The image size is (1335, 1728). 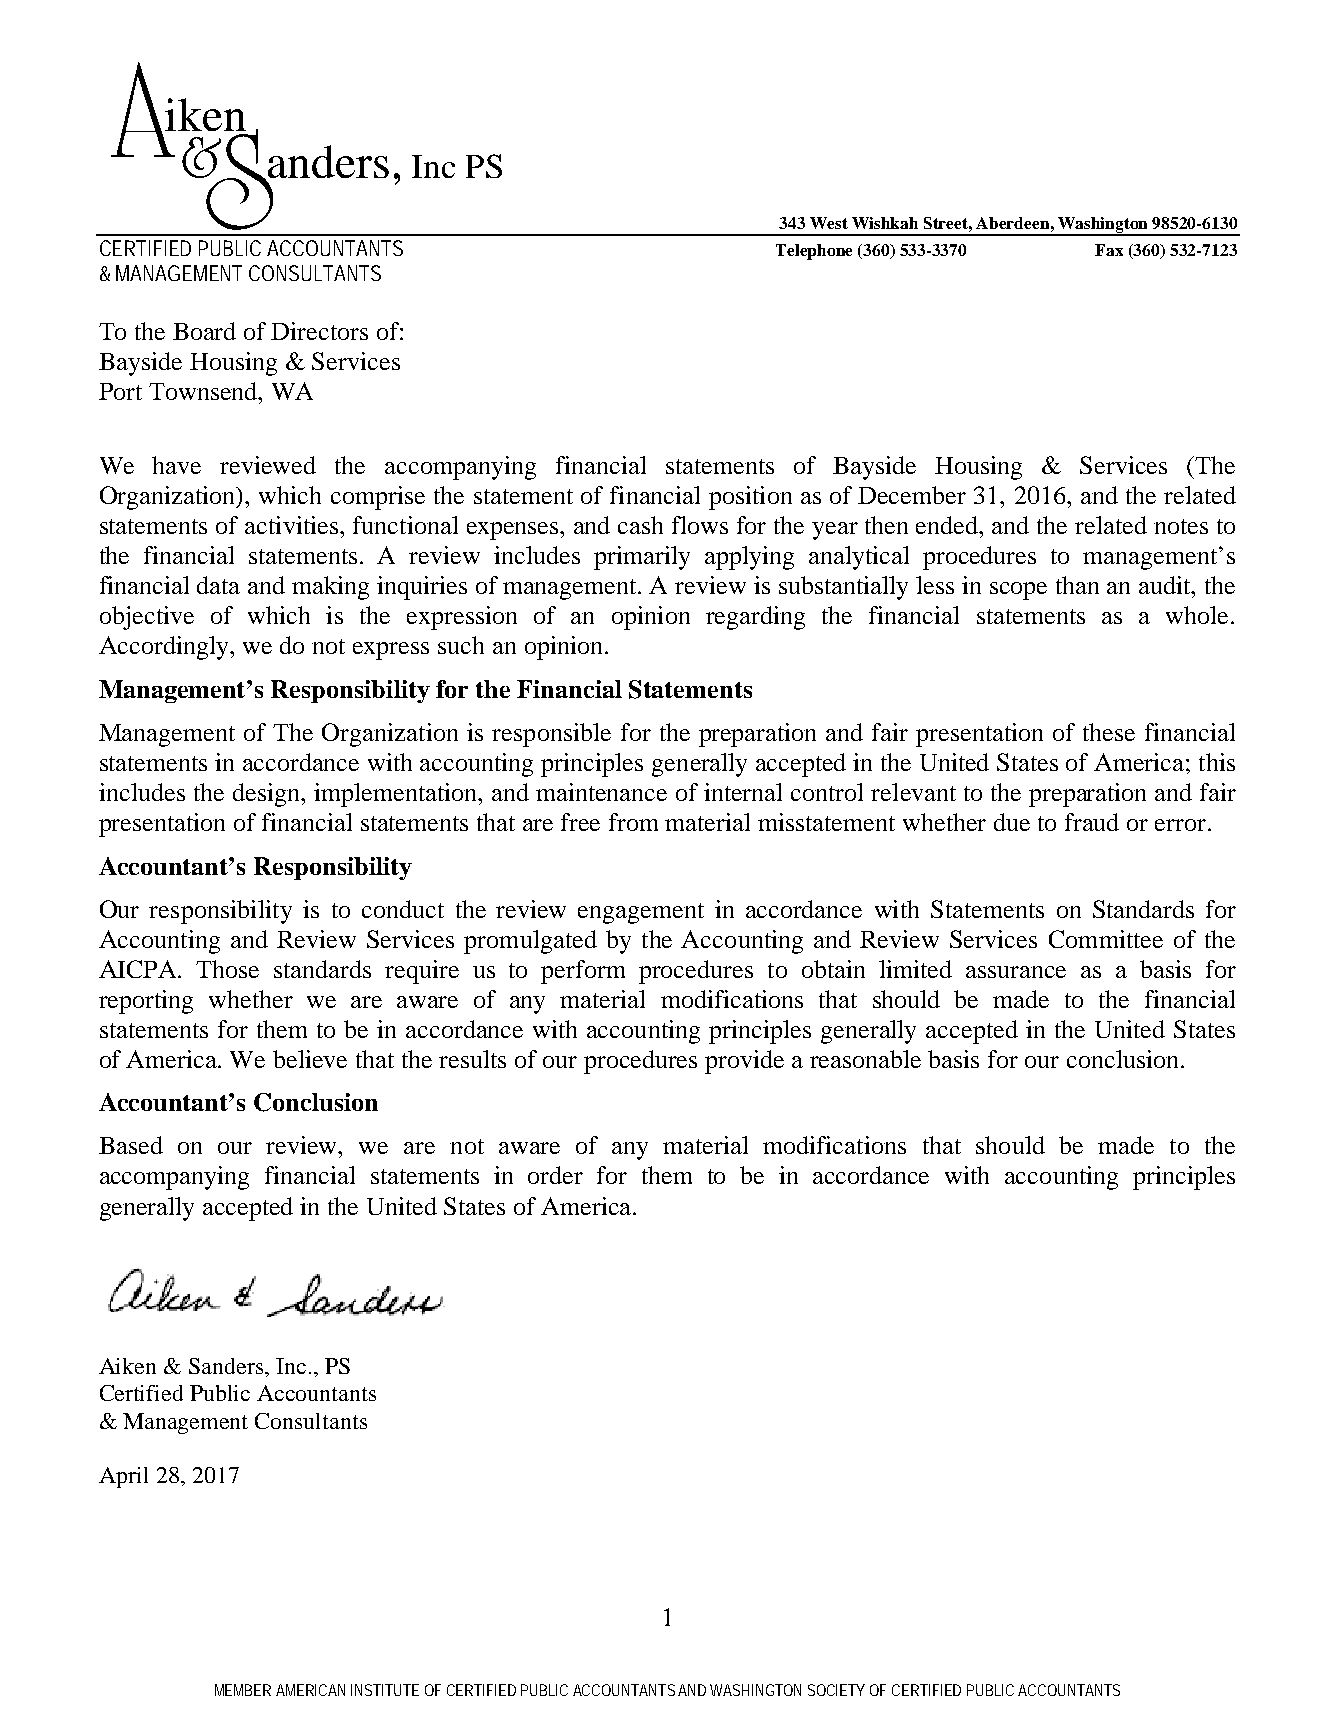 What do you see at coordinates (268, 795) in the screenshot?
I see `design` at bounding box center [268, 795].
